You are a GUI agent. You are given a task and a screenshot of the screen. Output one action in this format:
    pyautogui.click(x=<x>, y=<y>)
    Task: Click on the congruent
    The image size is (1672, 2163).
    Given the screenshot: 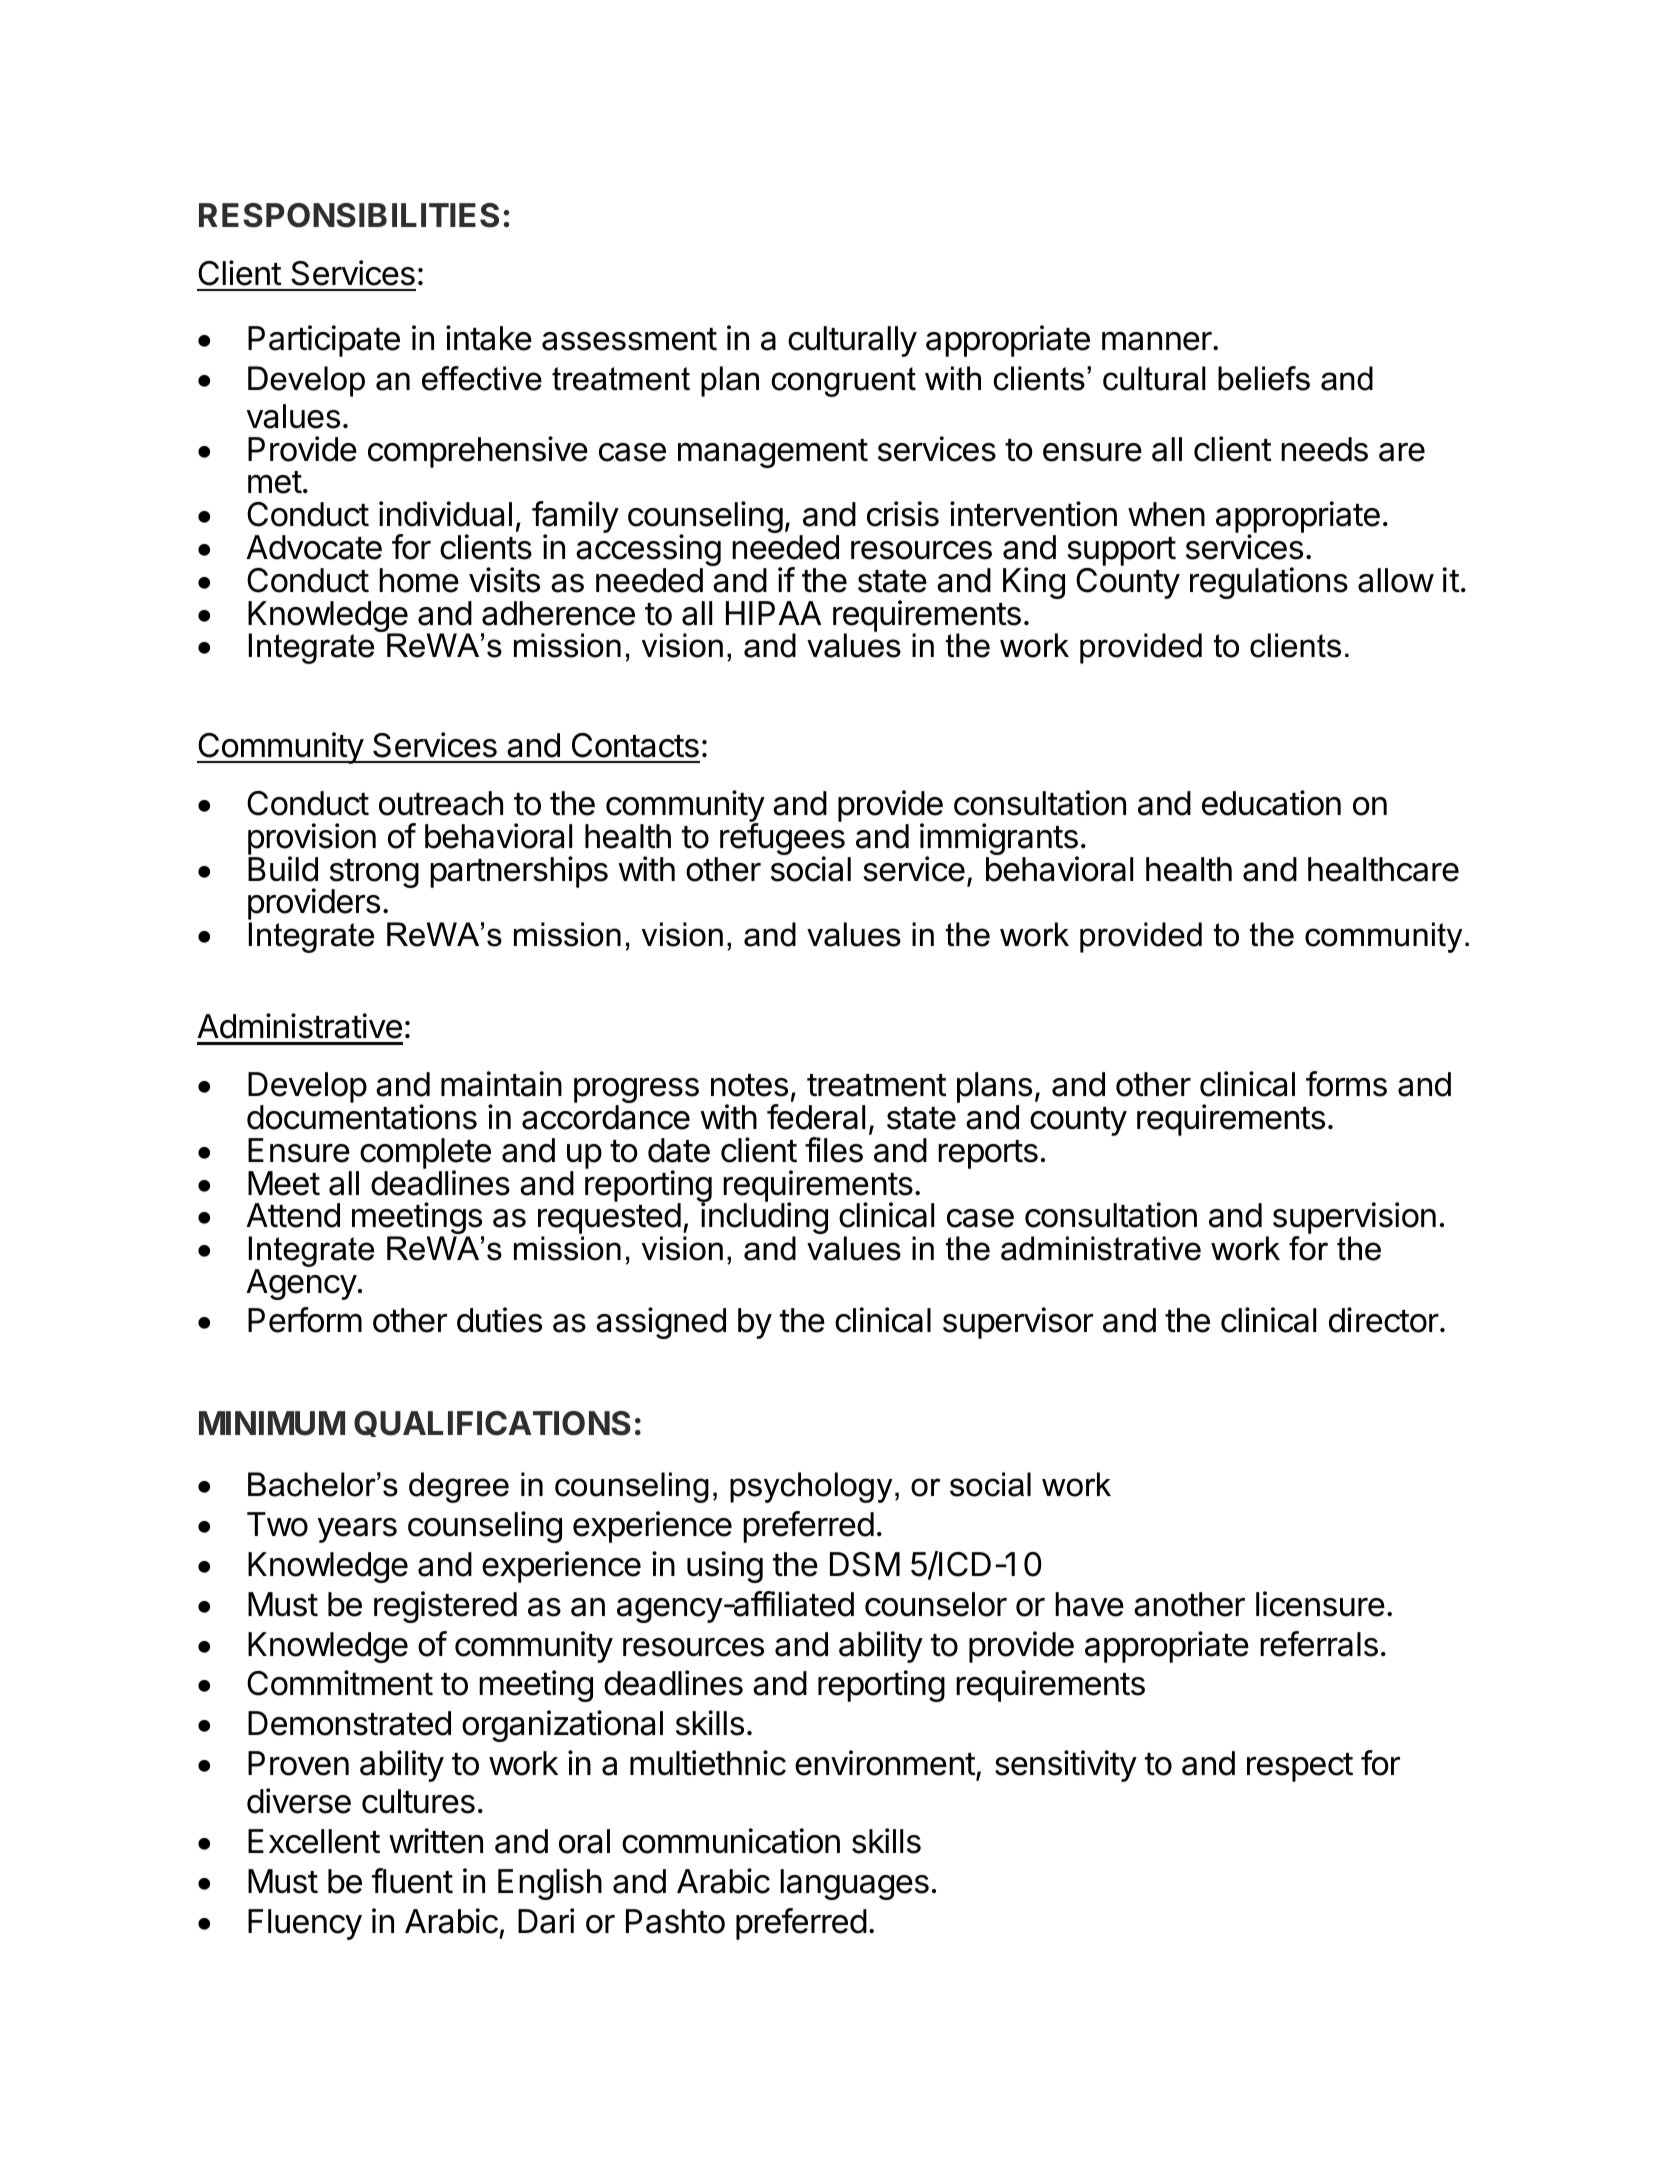 What is the action you would take?
    pyautogui.click(x=843, y=382)
